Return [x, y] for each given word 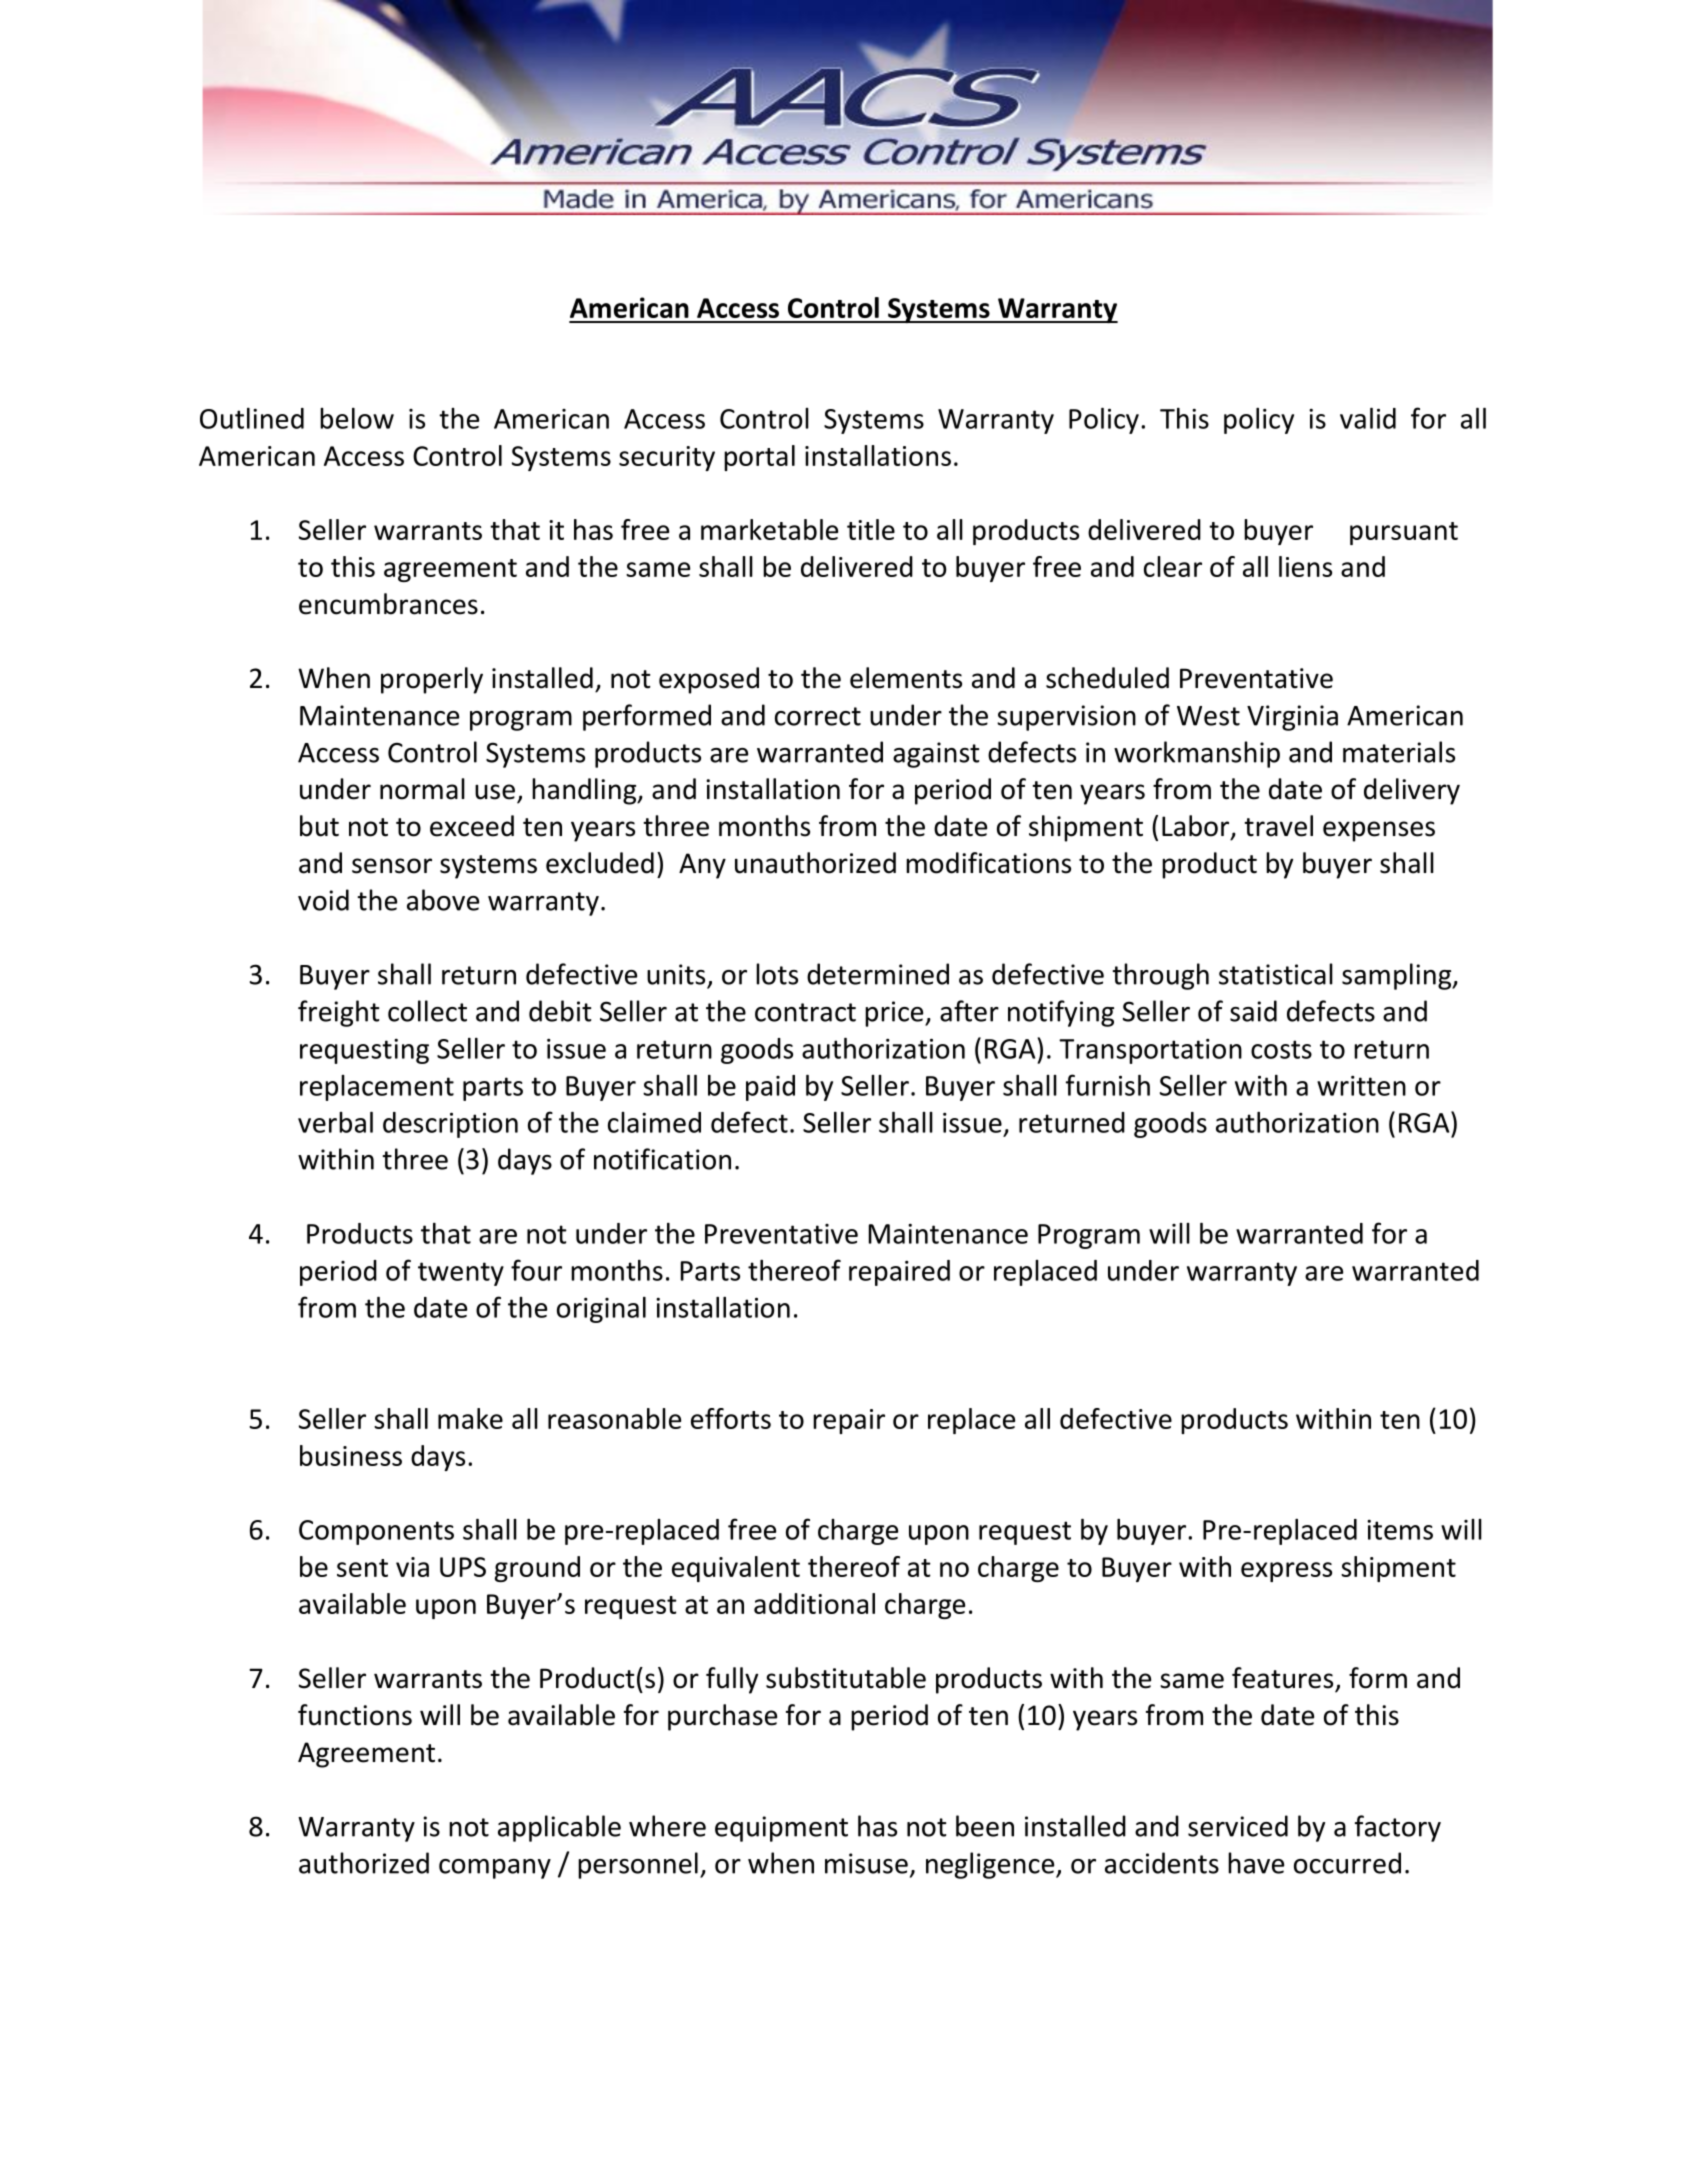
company [495, 1869]
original [601, 1310]
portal [759, 458]
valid [1368, 418]
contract [805, 1012]
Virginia [1292, 718]
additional [814, 1603]
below [357, 418]
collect [427, 1011]
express [1286, 1572]
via [412, 1567]
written [1361, 1086]
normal [422, 789]
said [1253, 1011]
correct [818, 716]
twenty [461, 1274]
